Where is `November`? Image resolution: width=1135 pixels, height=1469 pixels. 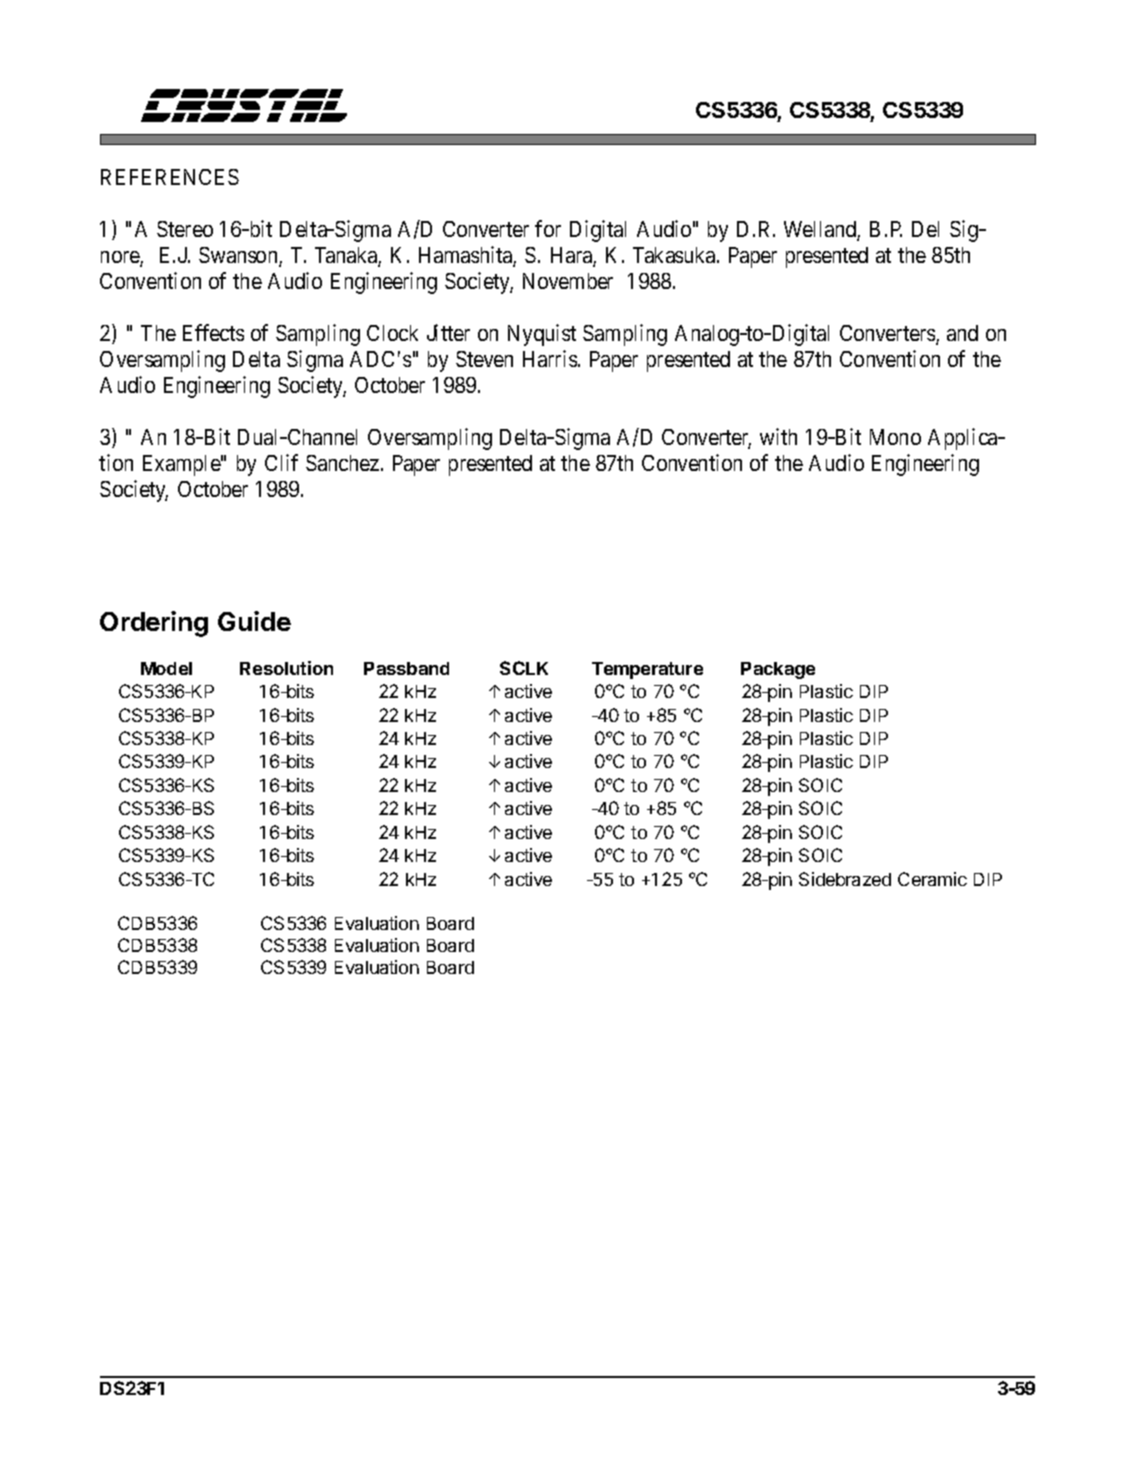
November is located at coordinates (568, 281).
